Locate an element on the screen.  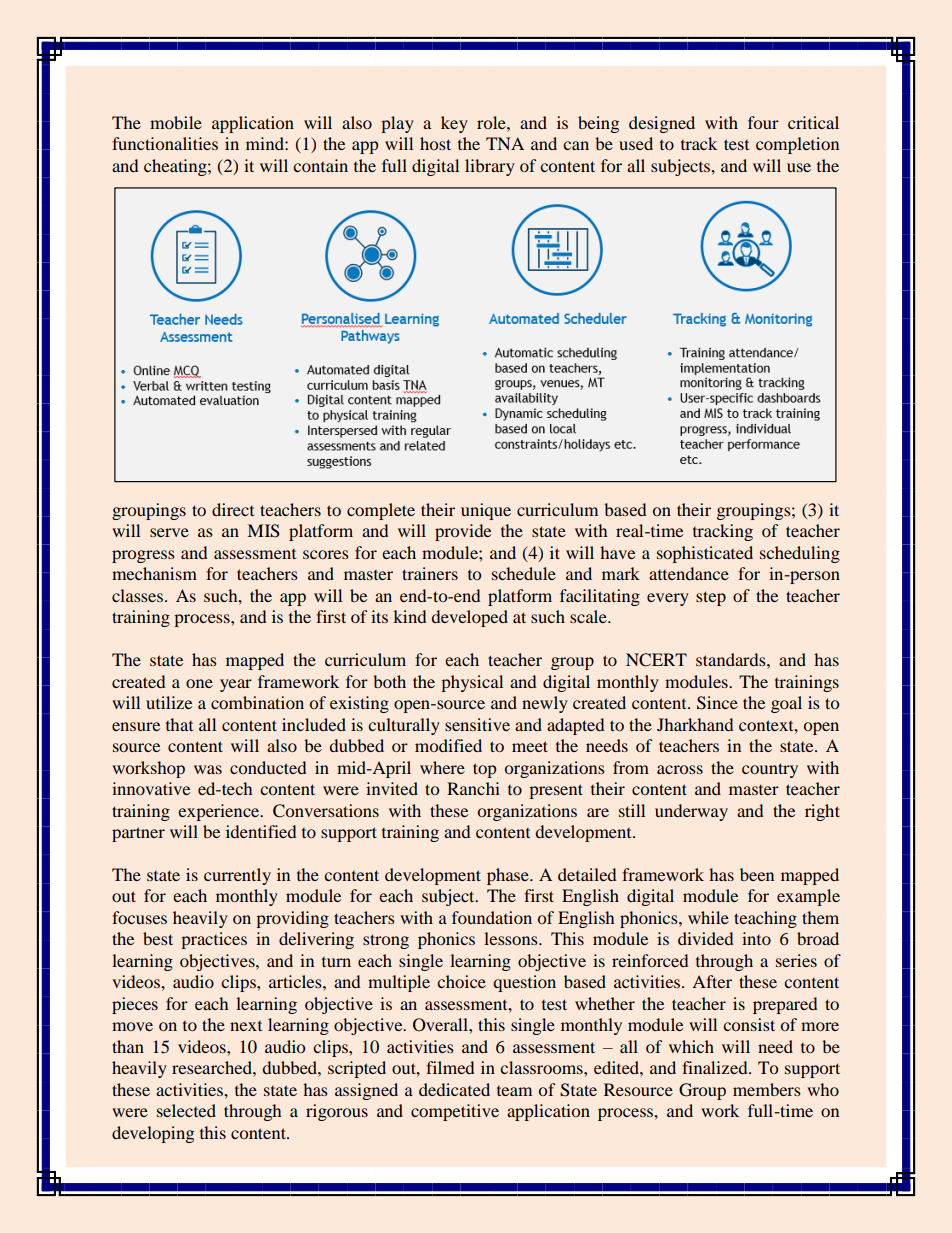
been is located at coordinates (757, 874).
